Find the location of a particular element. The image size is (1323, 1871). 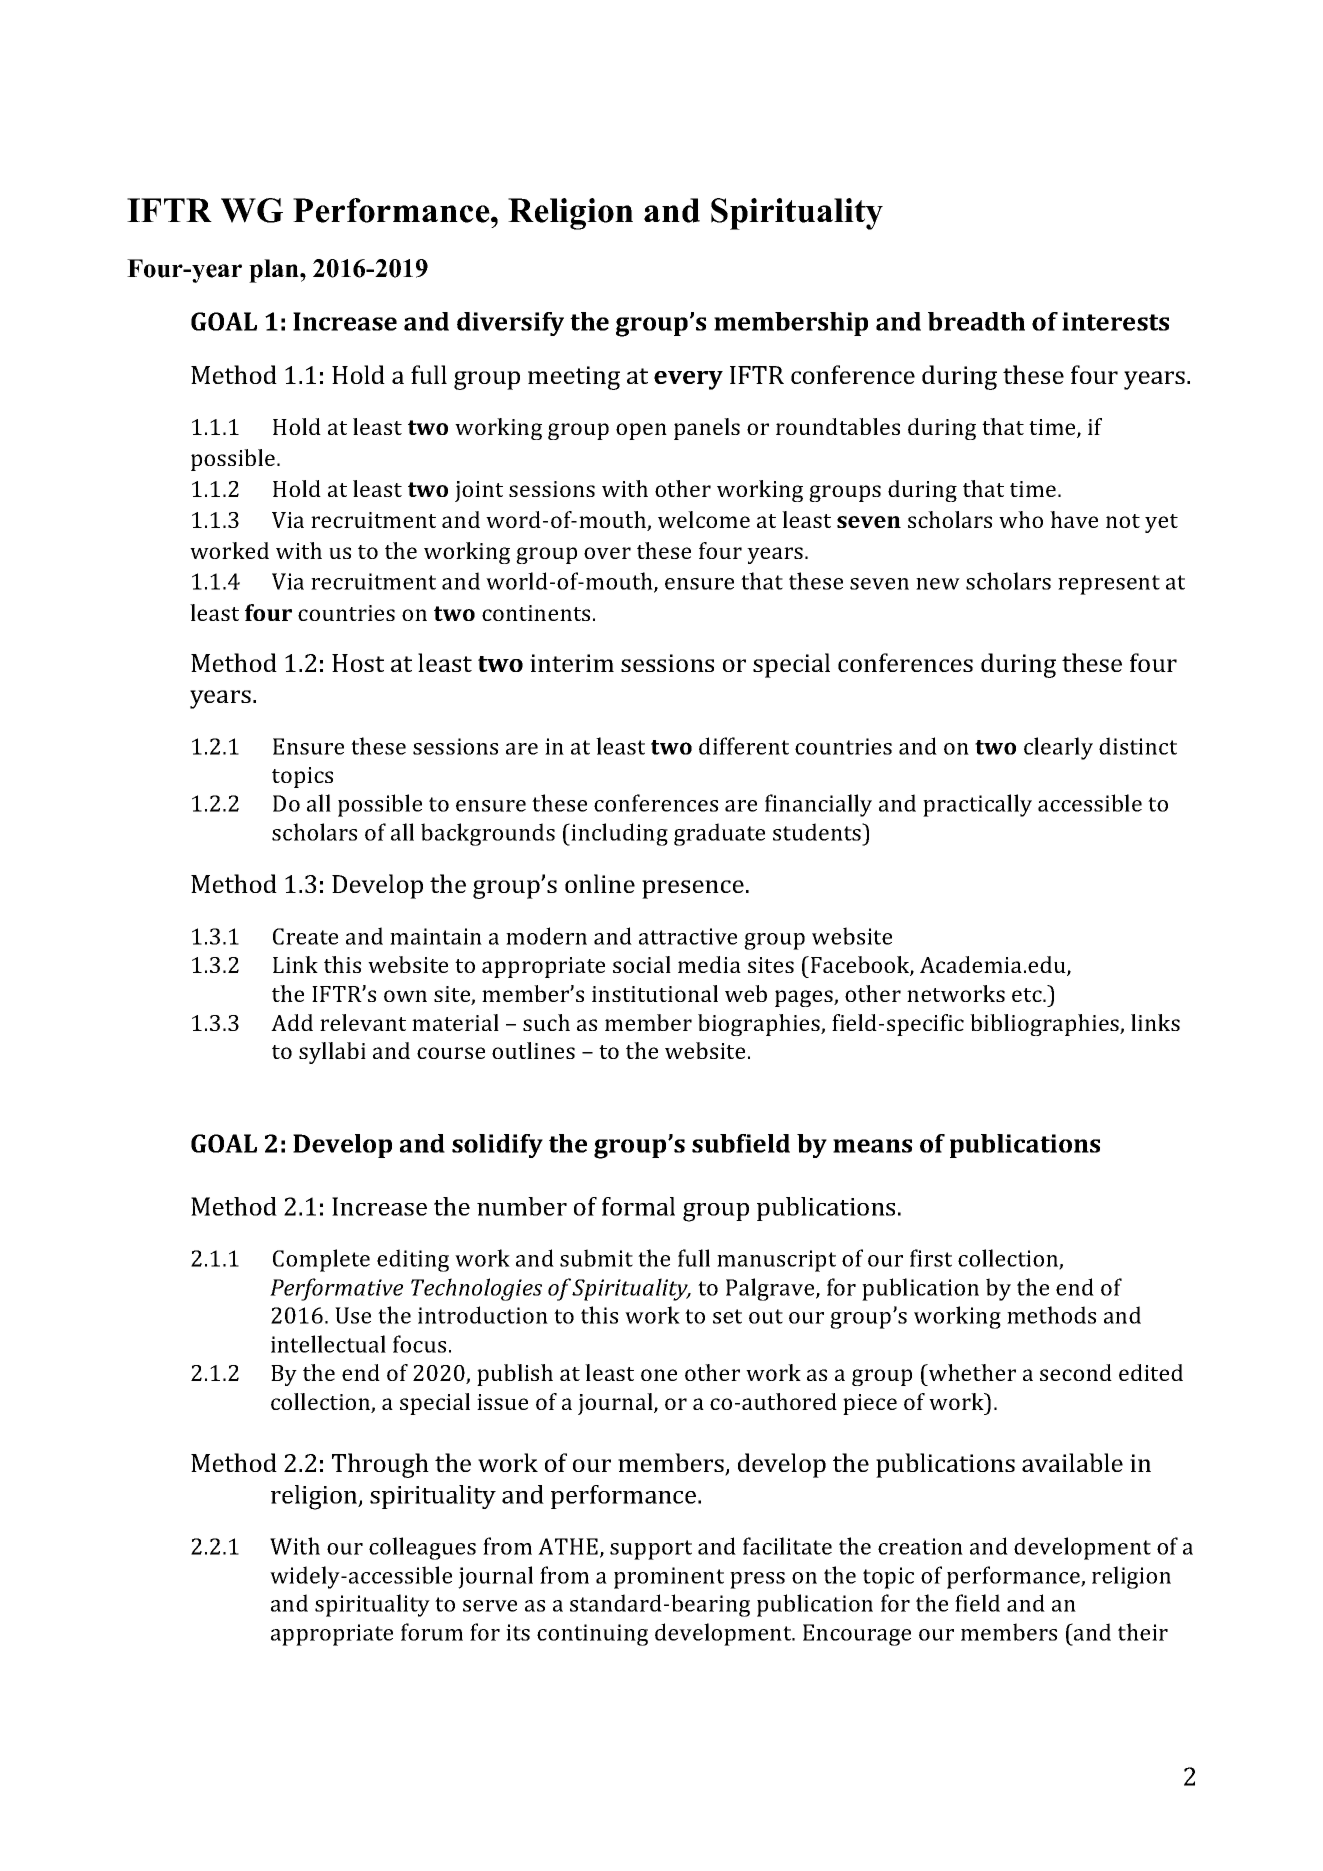

editing is located at coordinates (413, 1260).
